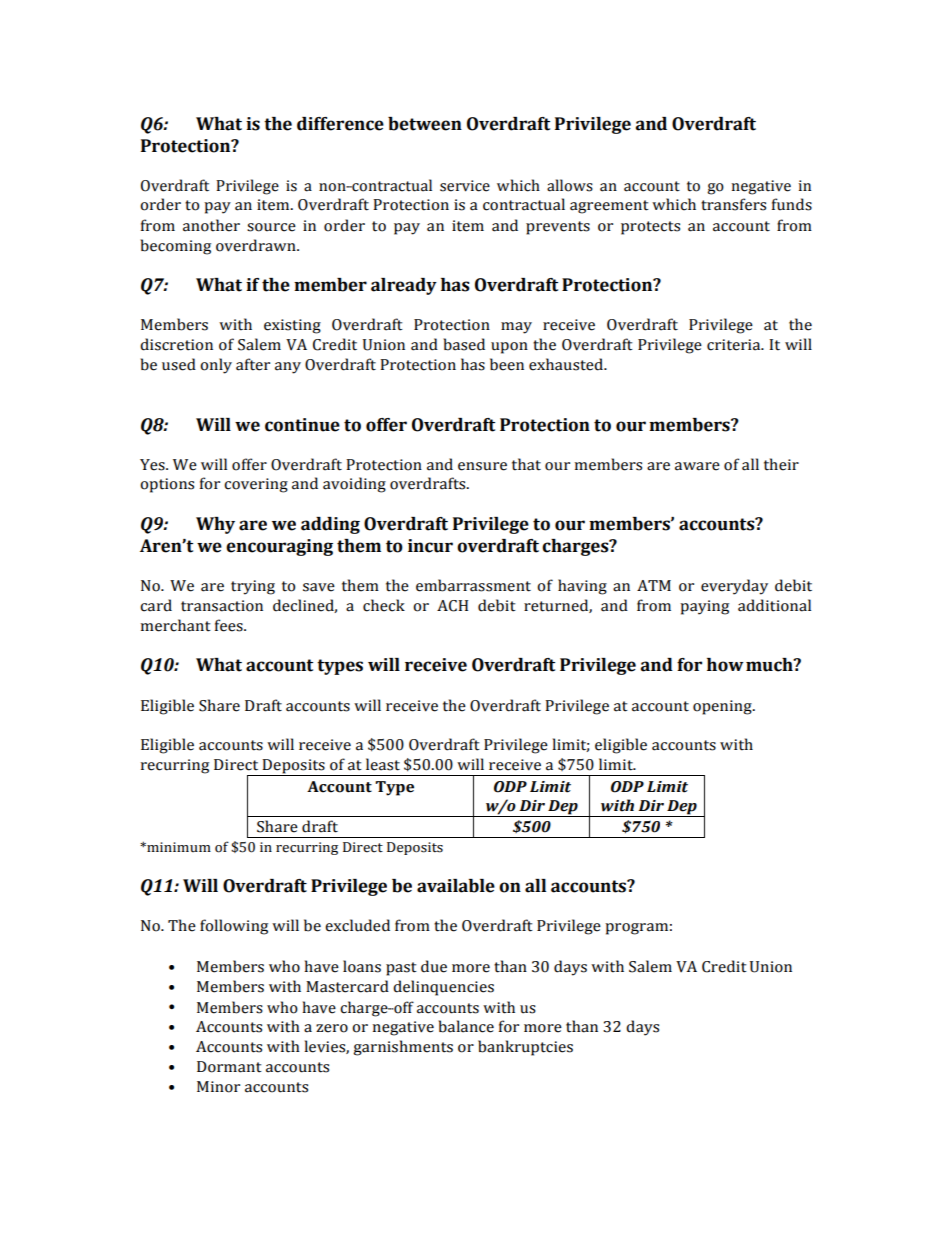  Describe the element at coordinates (256, 485) in the screenshot. I see `covering` at that location.
